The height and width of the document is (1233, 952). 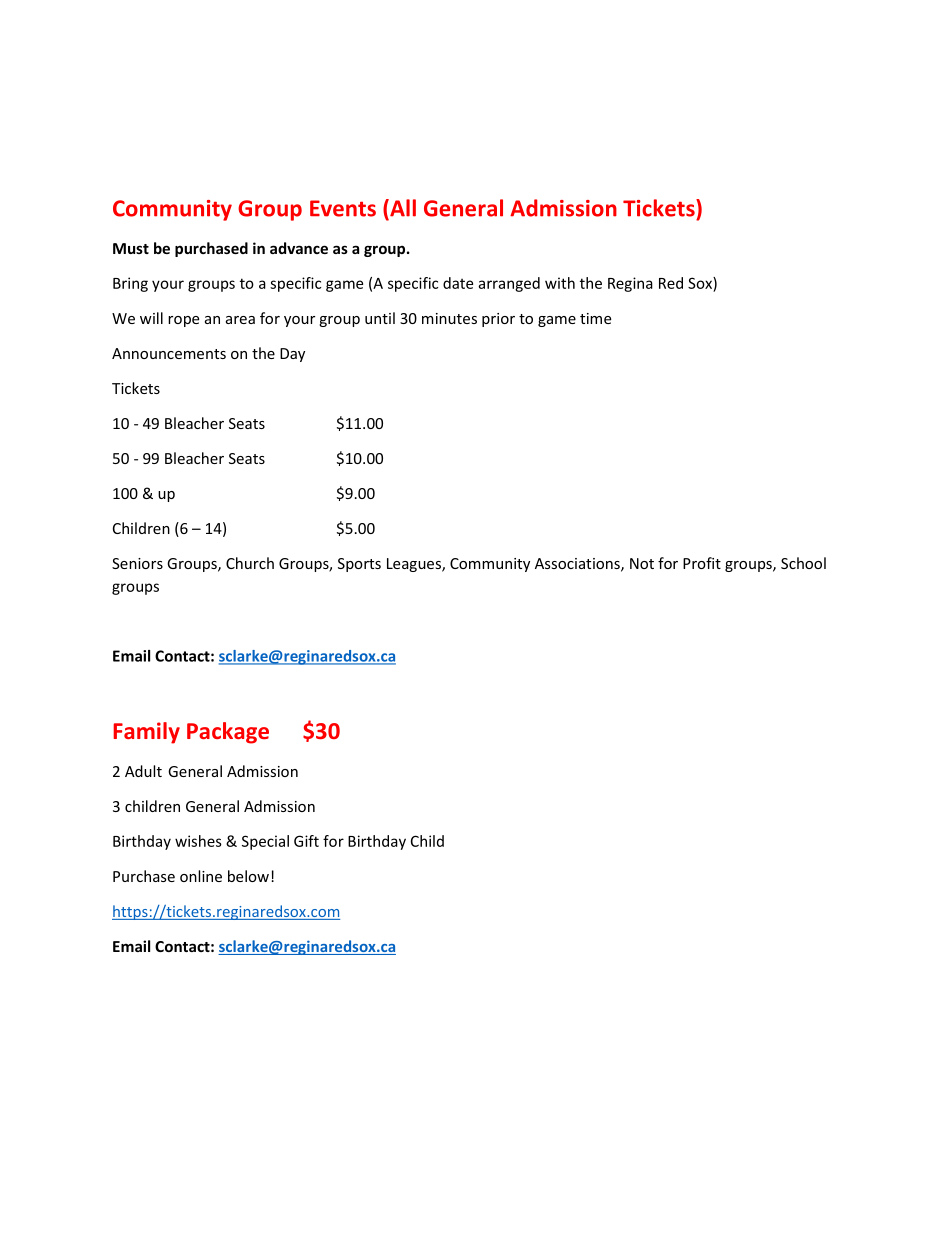 I want to click on Sports, so click(x=359, y=565).
